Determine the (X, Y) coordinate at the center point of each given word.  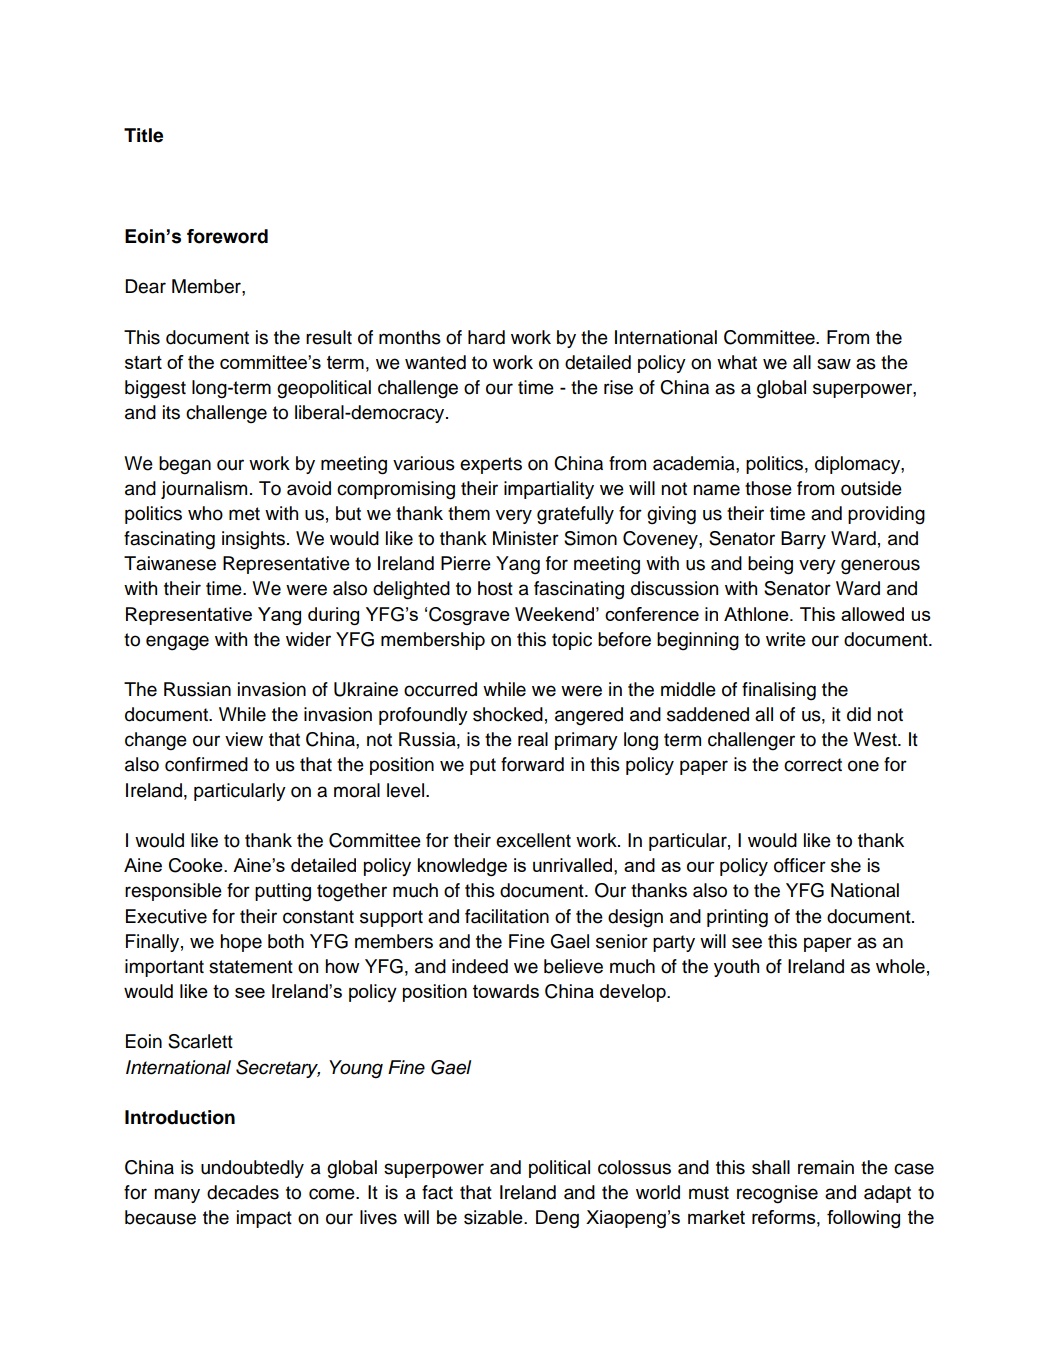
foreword (227, 236)
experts (491, 465)
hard (486, 337)
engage (177, 643)
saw (834, 364)
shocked (508, 714)
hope (241, 943)
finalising (779, 691)
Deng (557, 1219)
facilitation (507, 916)
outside (871, 488)
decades (243, 1192)
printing (737, 918)
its (171, 412)
